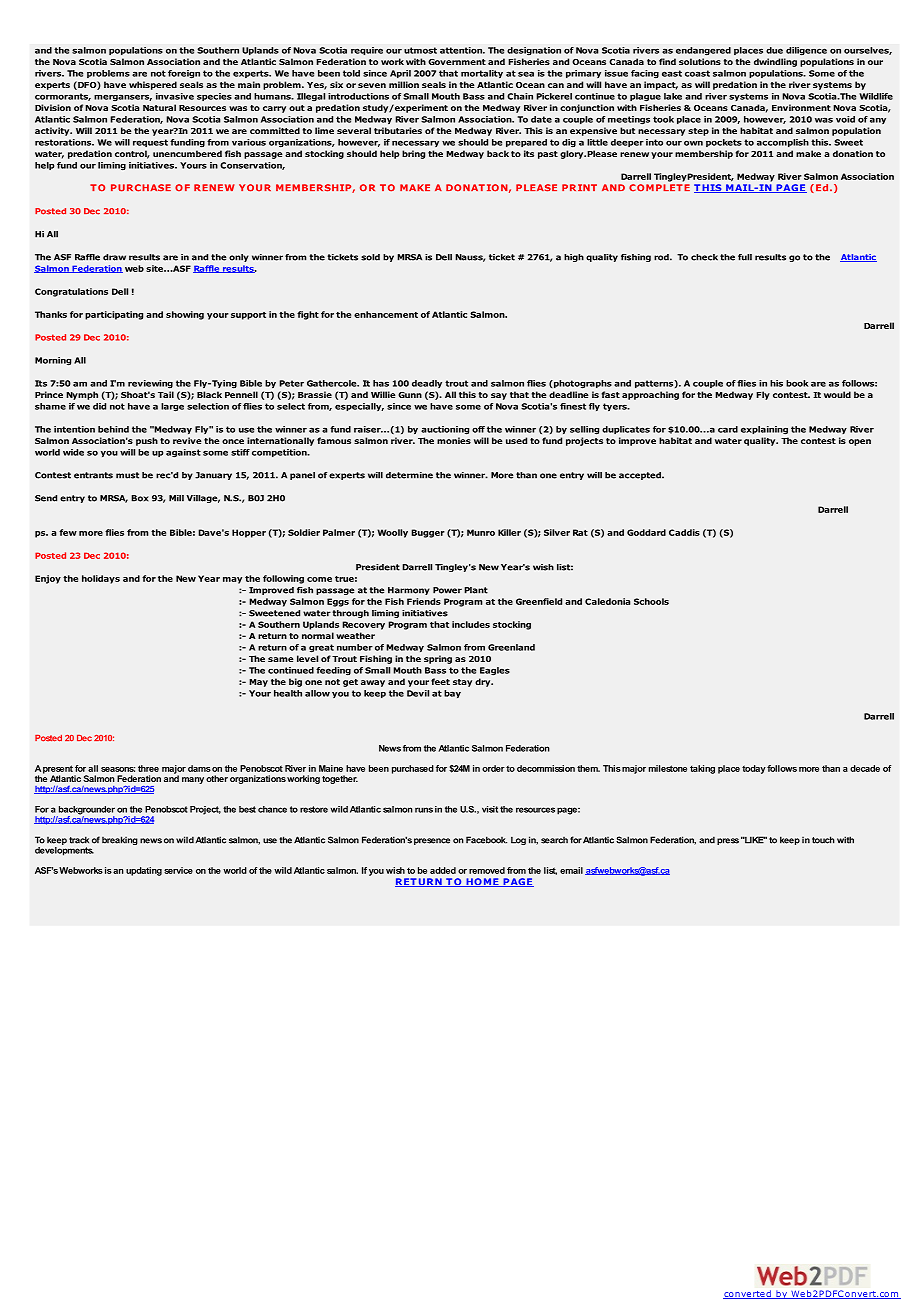 The height and width of the document is (1308, 924). What do you see at coordinates (454, 440) in the document?
I see `monies` at bounding box center [454, 440].
